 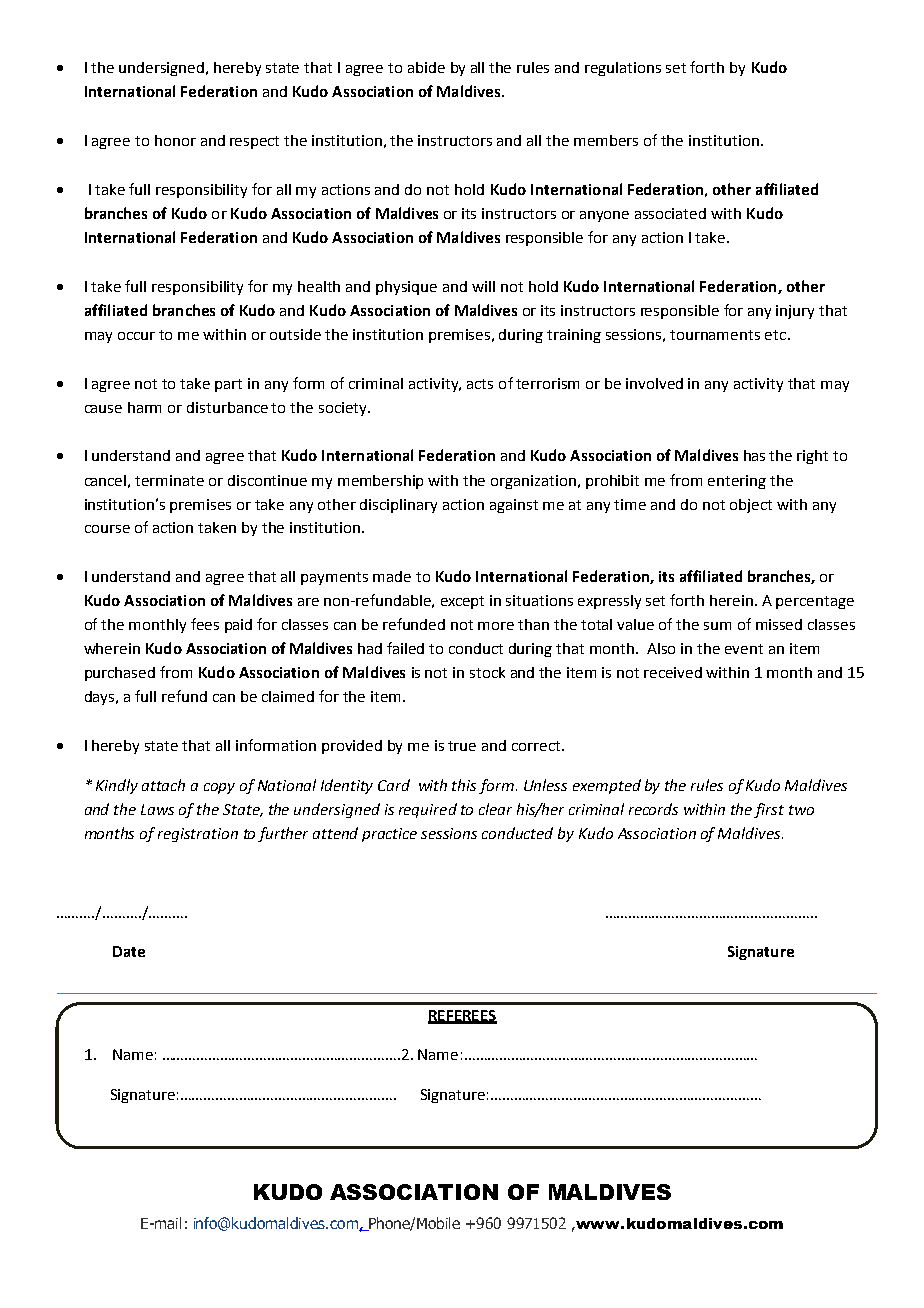 I want to click on attach, so click(x=163, y=785).
